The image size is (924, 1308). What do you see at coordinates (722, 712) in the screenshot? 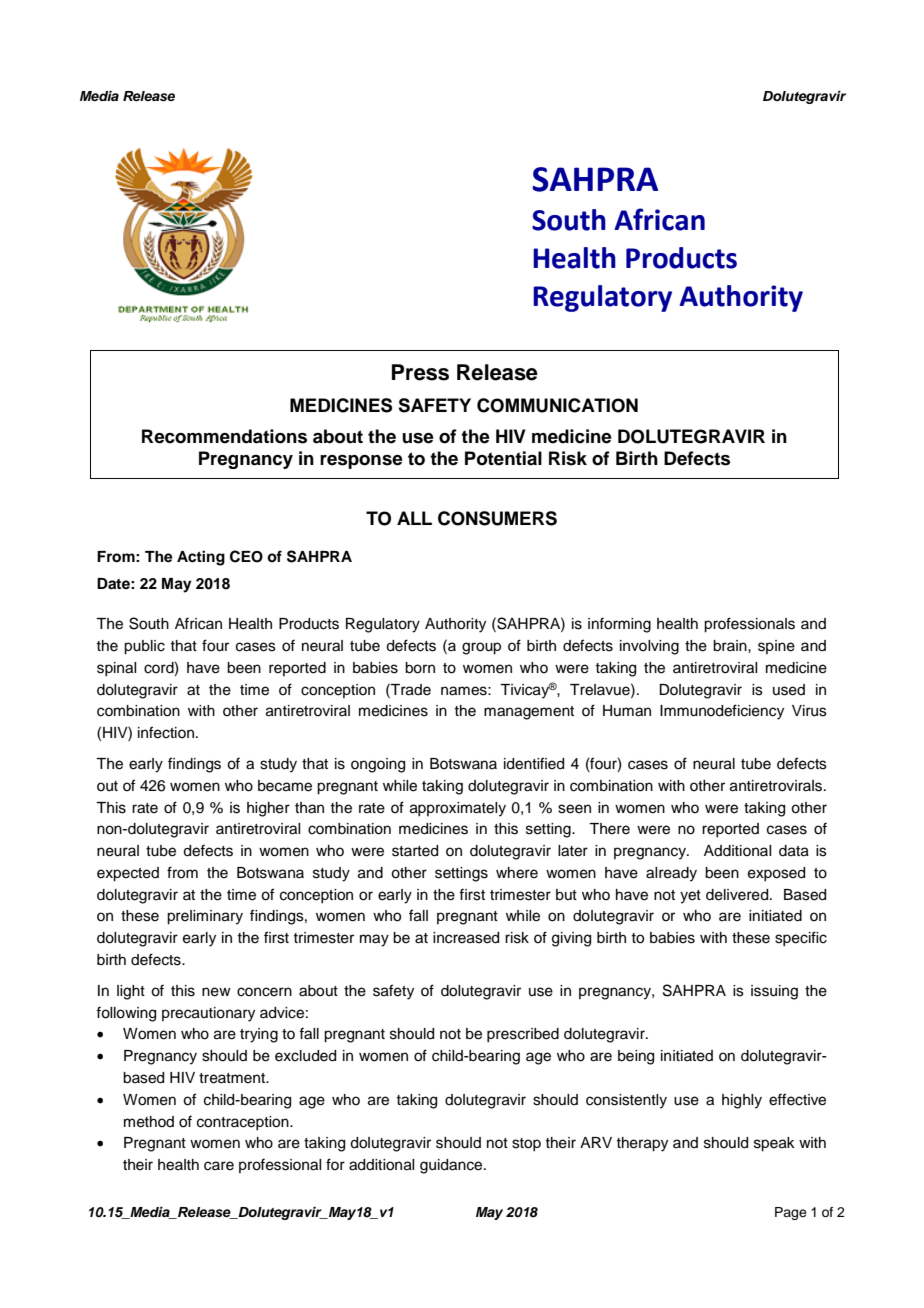
I see `Immunodeficiency` at bounding box center [722, 712].
